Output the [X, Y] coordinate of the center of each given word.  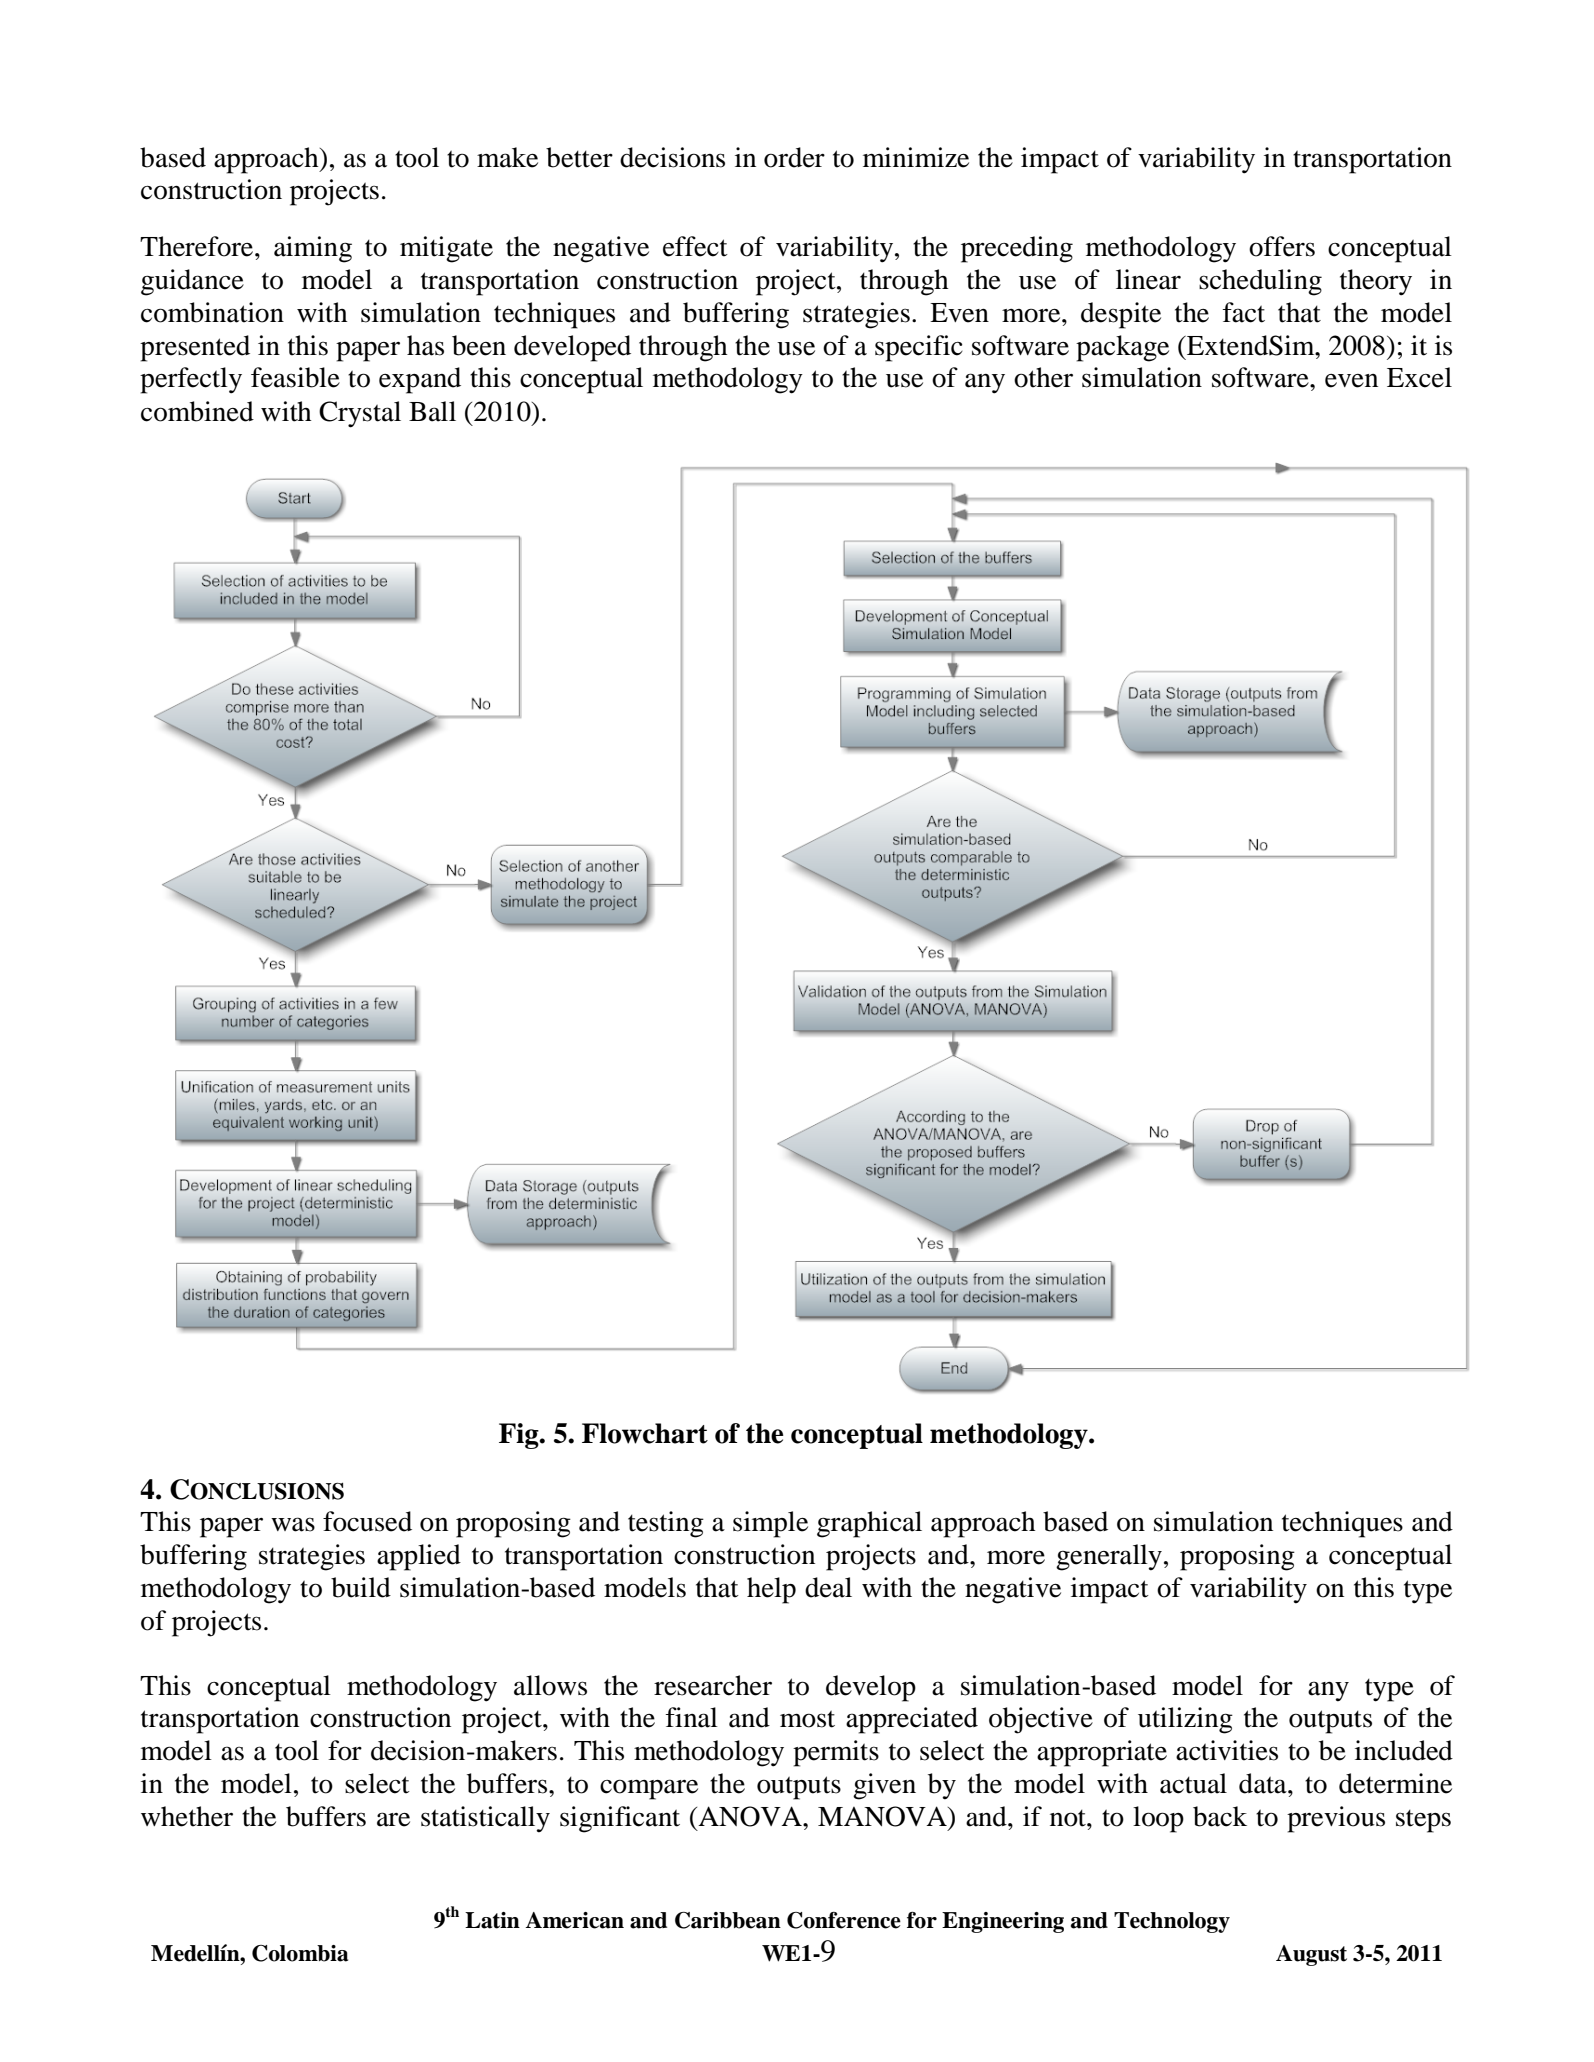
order [794, 157]
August [1311, 1955]
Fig [520, 1436]
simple [770, 1524]
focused [367, 1521]
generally [1109, 1557]
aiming [313, 249]
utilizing [1185, 1720]
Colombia [300, 1953]
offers [1282, 246]
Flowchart [645, 1433]
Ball [432, 411]
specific [919, 348]
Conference [844, 1920]
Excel [1419, 377]
